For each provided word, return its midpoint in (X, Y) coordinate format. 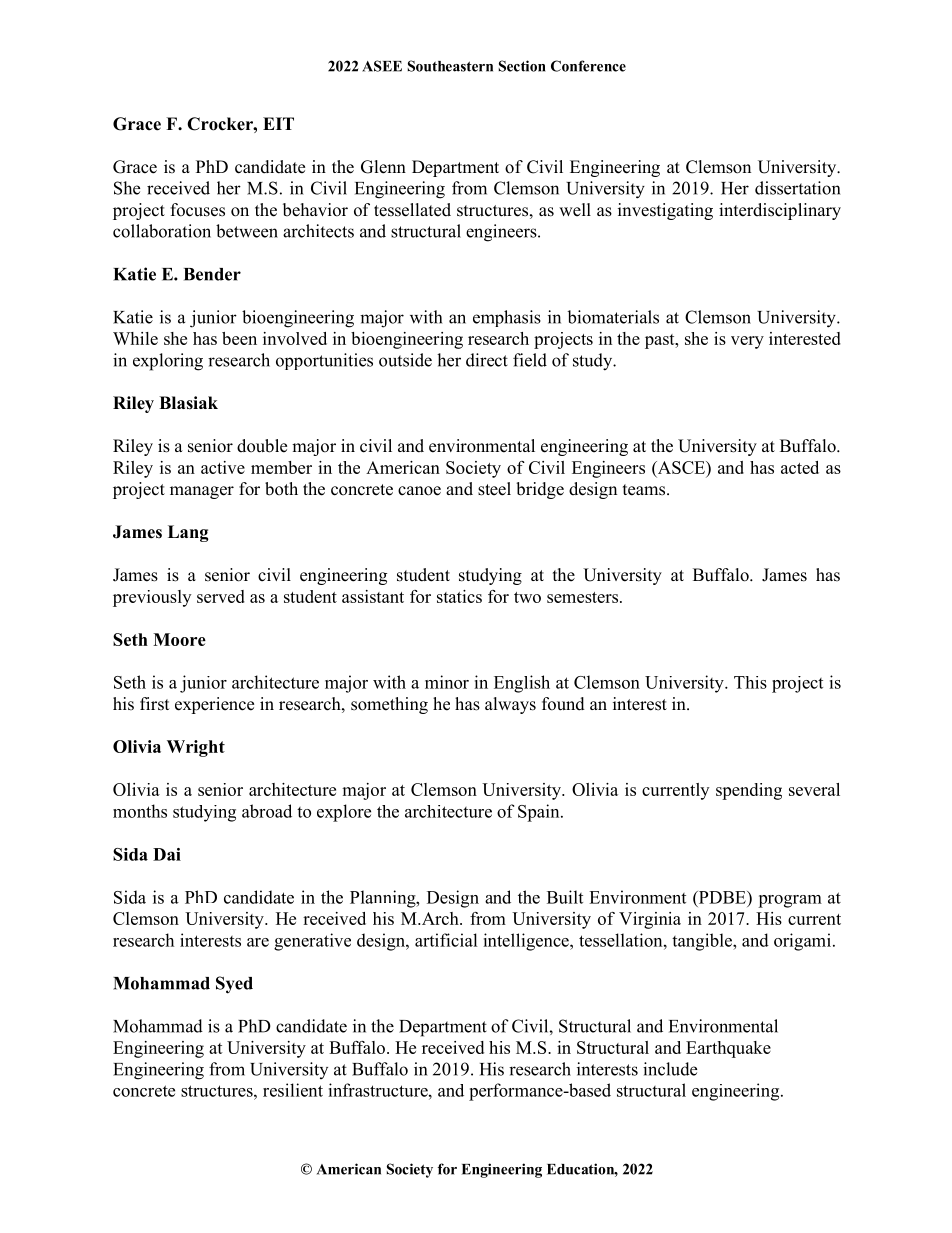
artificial (446, 940)
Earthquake (728, 1049)
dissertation (797, 188)
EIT (278, 123)
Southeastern (450, 66)
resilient (293, 1090)
